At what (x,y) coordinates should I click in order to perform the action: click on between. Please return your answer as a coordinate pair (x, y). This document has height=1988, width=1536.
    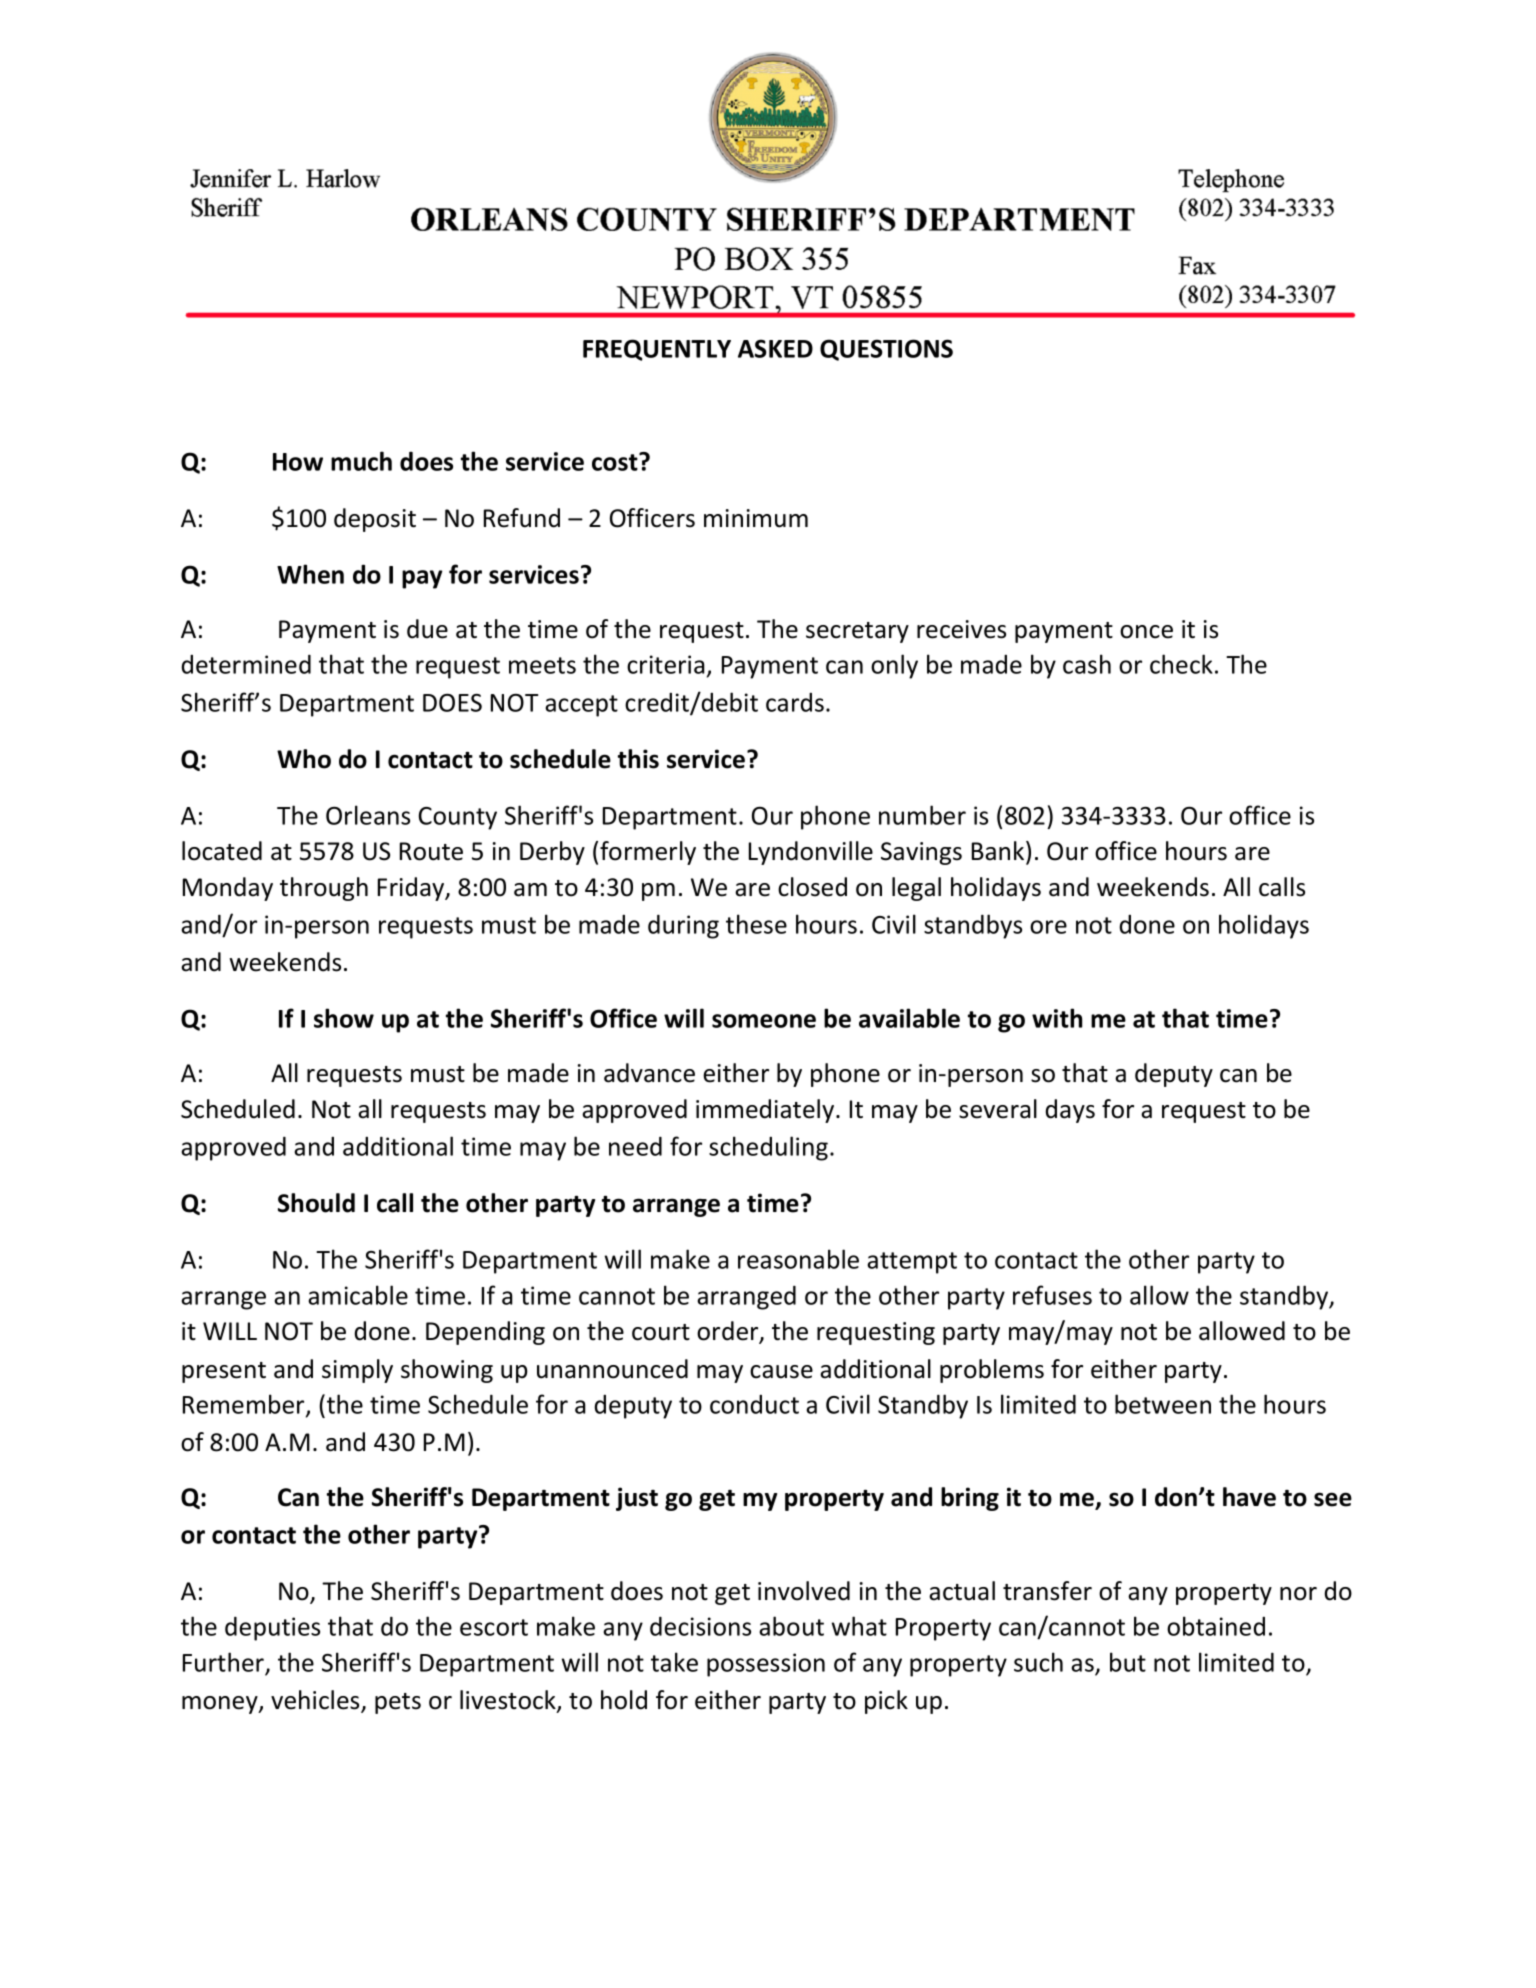
    Looking at the image, I should click on (1163, 1404).
